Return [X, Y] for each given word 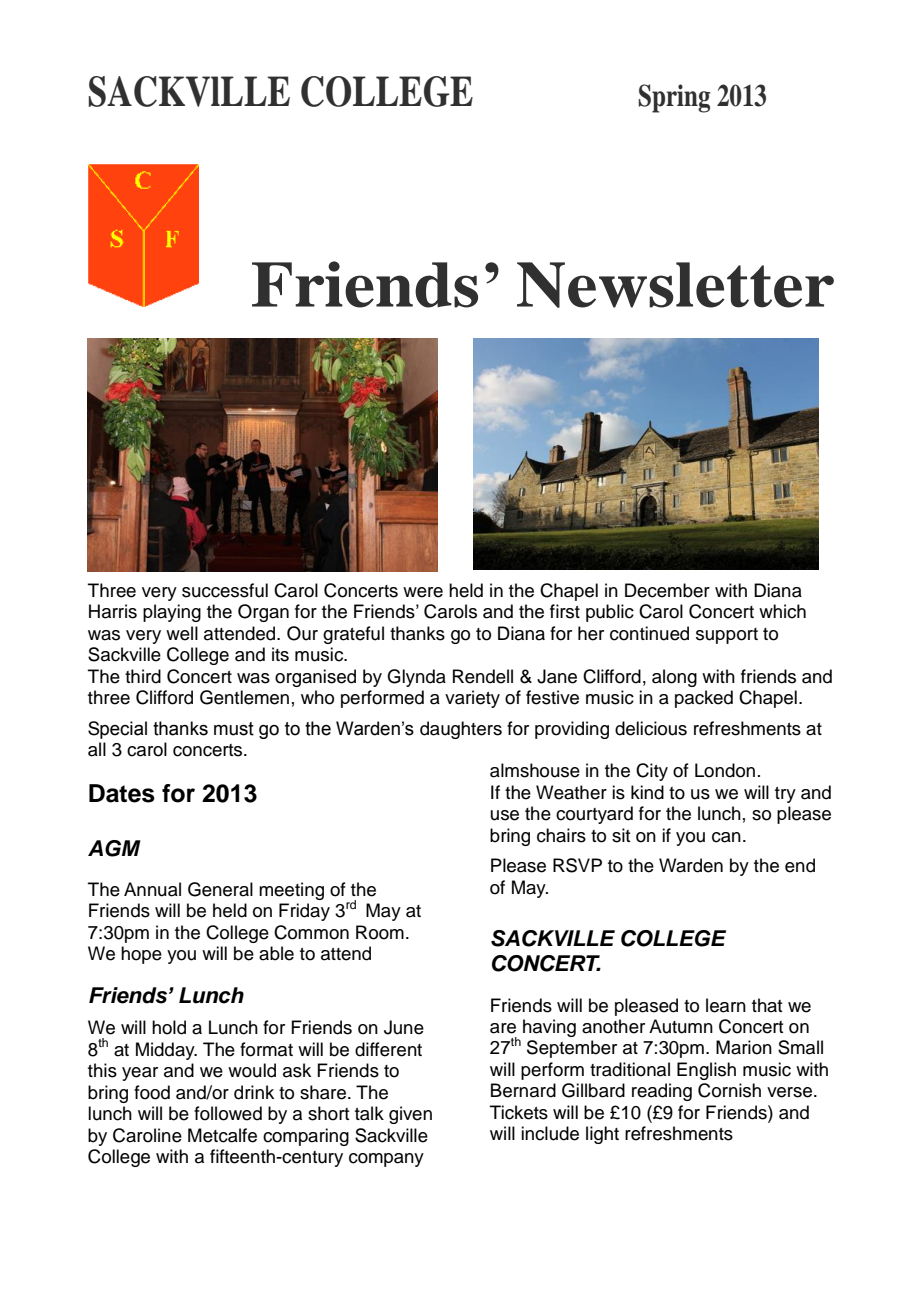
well [182, 633]
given [410, 1115]
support [727, 636]
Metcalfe [222, 1135]
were [423, 592]
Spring [674, 98]
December [667, 590]
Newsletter [675, 285]
